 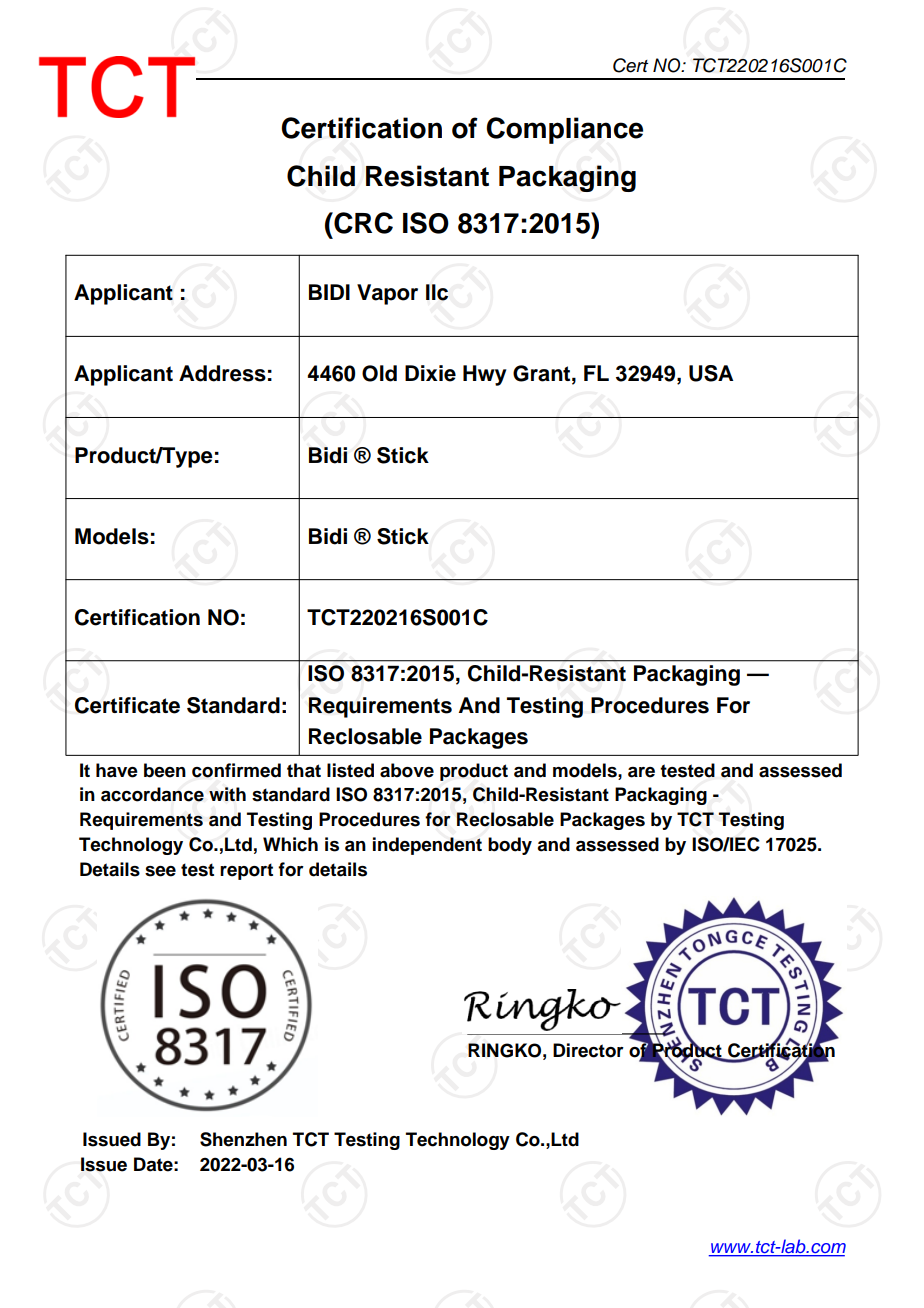 What do you see at coordinates (430, 373) in the document?
I see `Dixie` at bounding box center [430, 373].
